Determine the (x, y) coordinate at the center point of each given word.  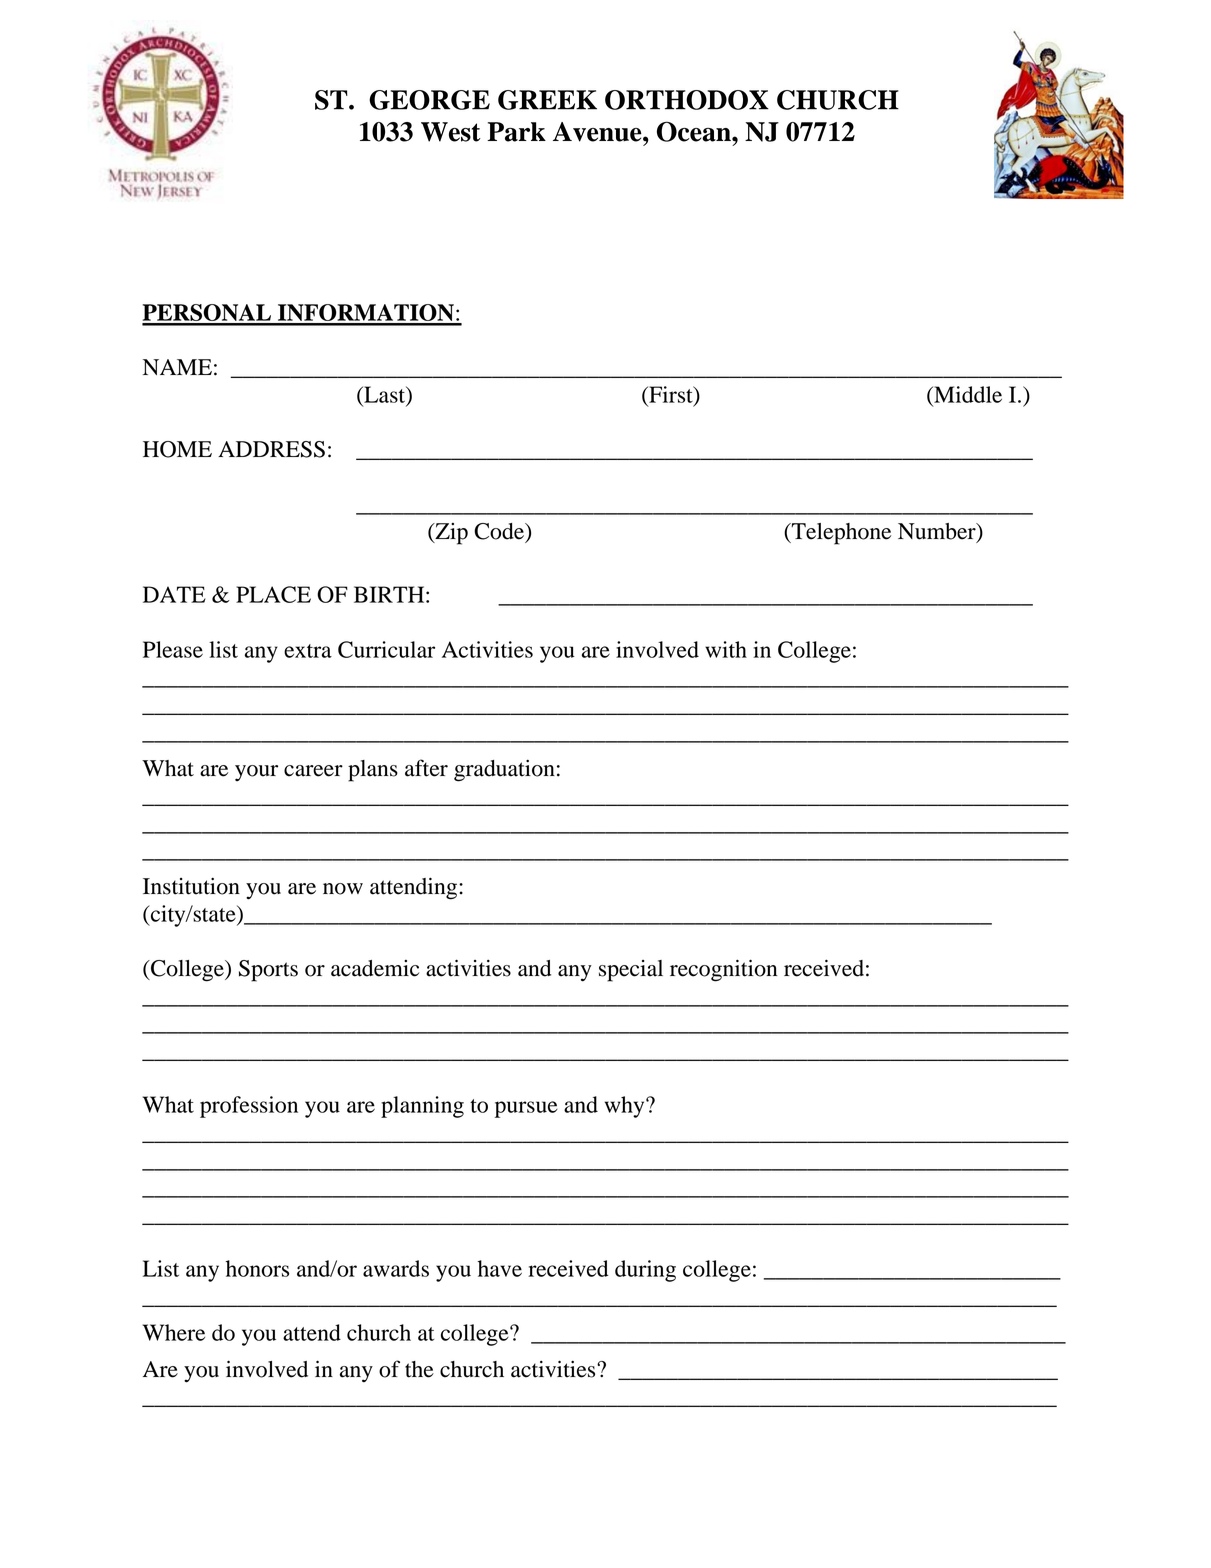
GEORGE (429, 100)
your (256, 773)
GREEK (547, 100)
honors (257, 1268)
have (500, 1268)
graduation (504, 771)
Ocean (695, 131)
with (726, 649)
